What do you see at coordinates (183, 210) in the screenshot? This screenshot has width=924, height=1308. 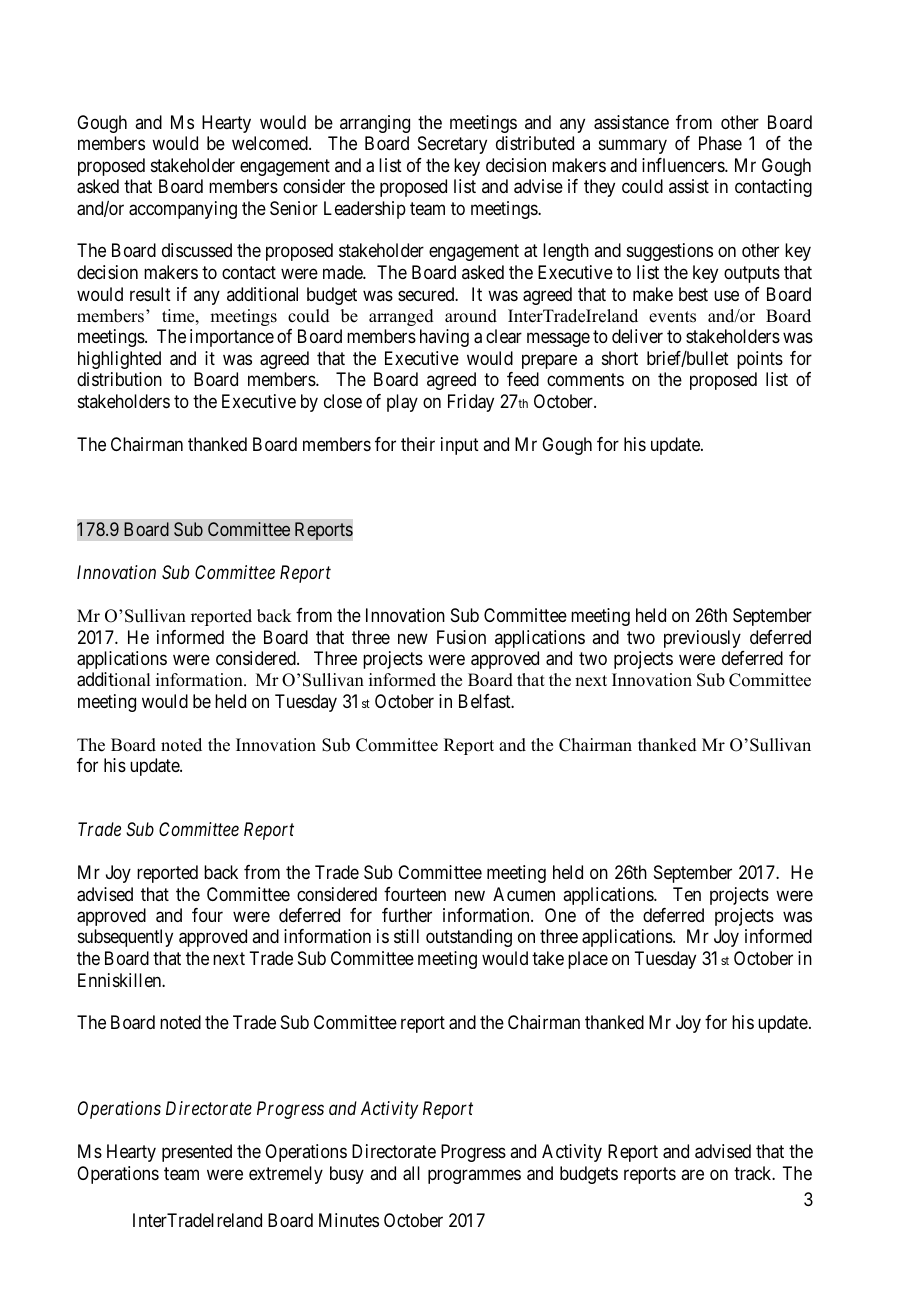 I see `accompanying` at bounding box center [183, 210].
